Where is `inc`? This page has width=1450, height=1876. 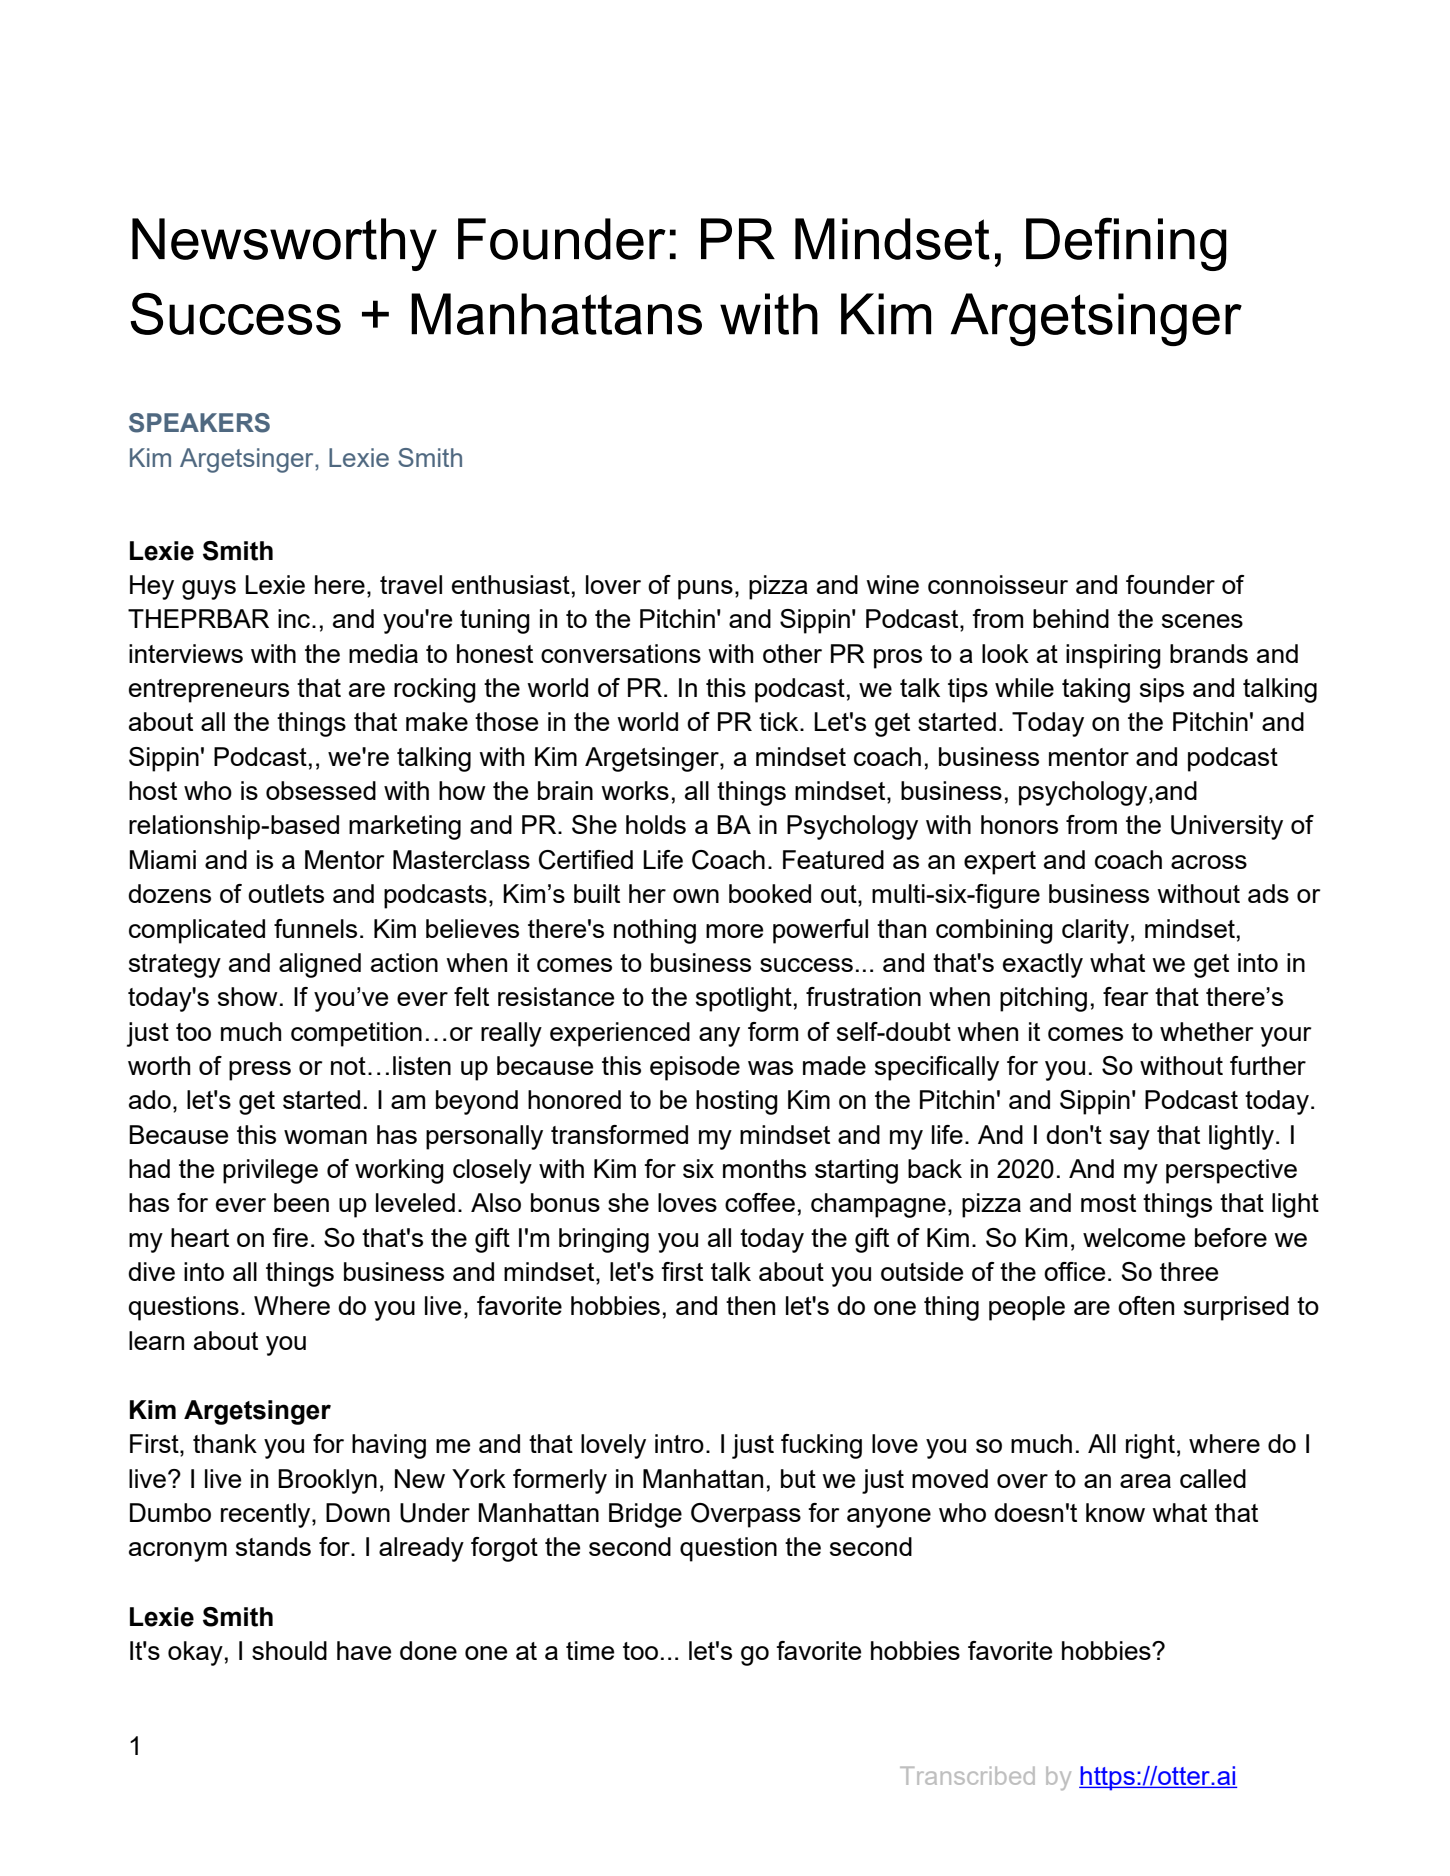 inc is located at coordinates (295, 618).
